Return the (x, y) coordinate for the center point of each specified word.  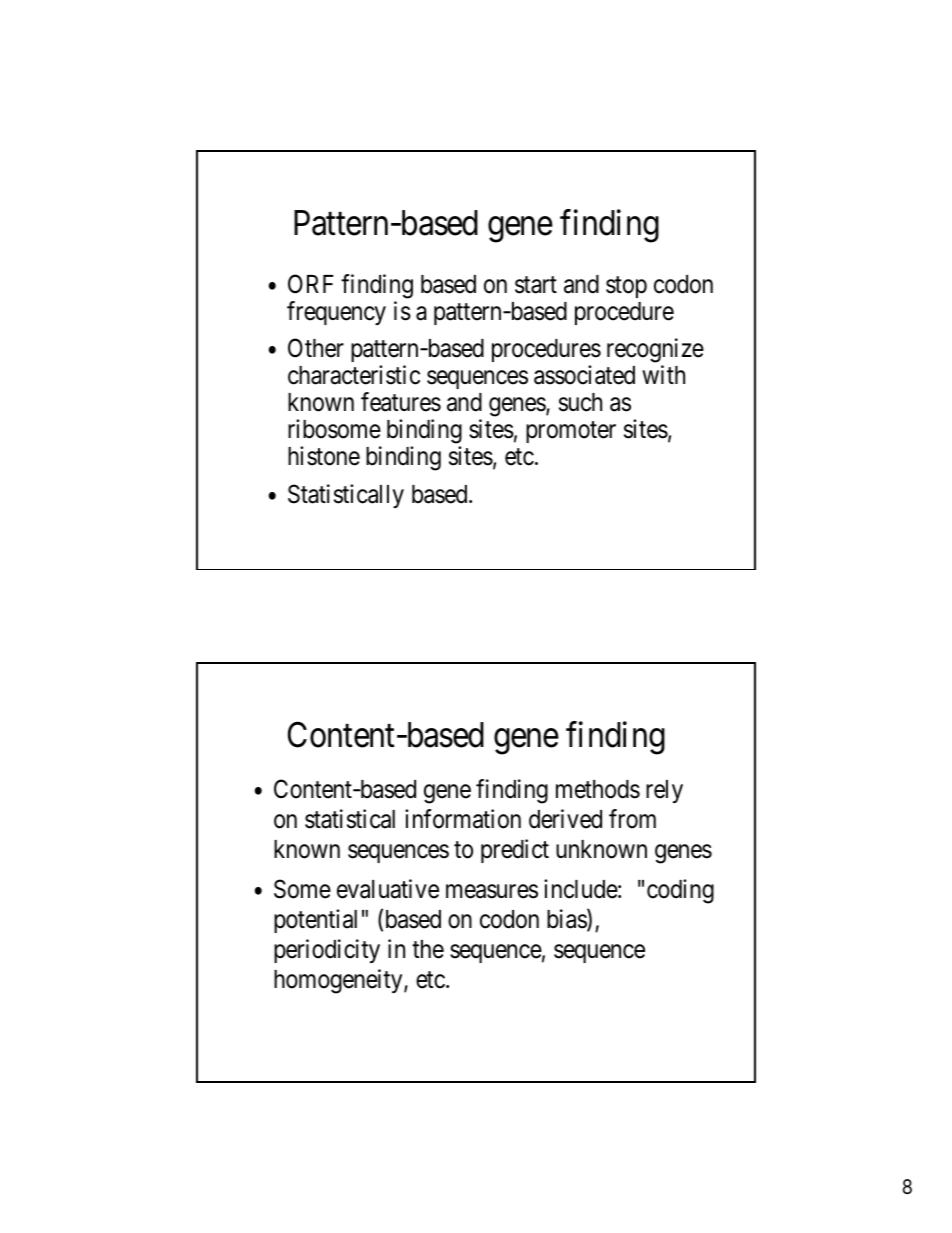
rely (664, 791)
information (463, 819)
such (580, 402)
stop (626, 287)
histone (324, 456)
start (536, 285)
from (632, 819)
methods (598, 789)
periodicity (327, 951)
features (401, 402)
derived (565, 819)
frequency (336, 313)
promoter (571, 432)
